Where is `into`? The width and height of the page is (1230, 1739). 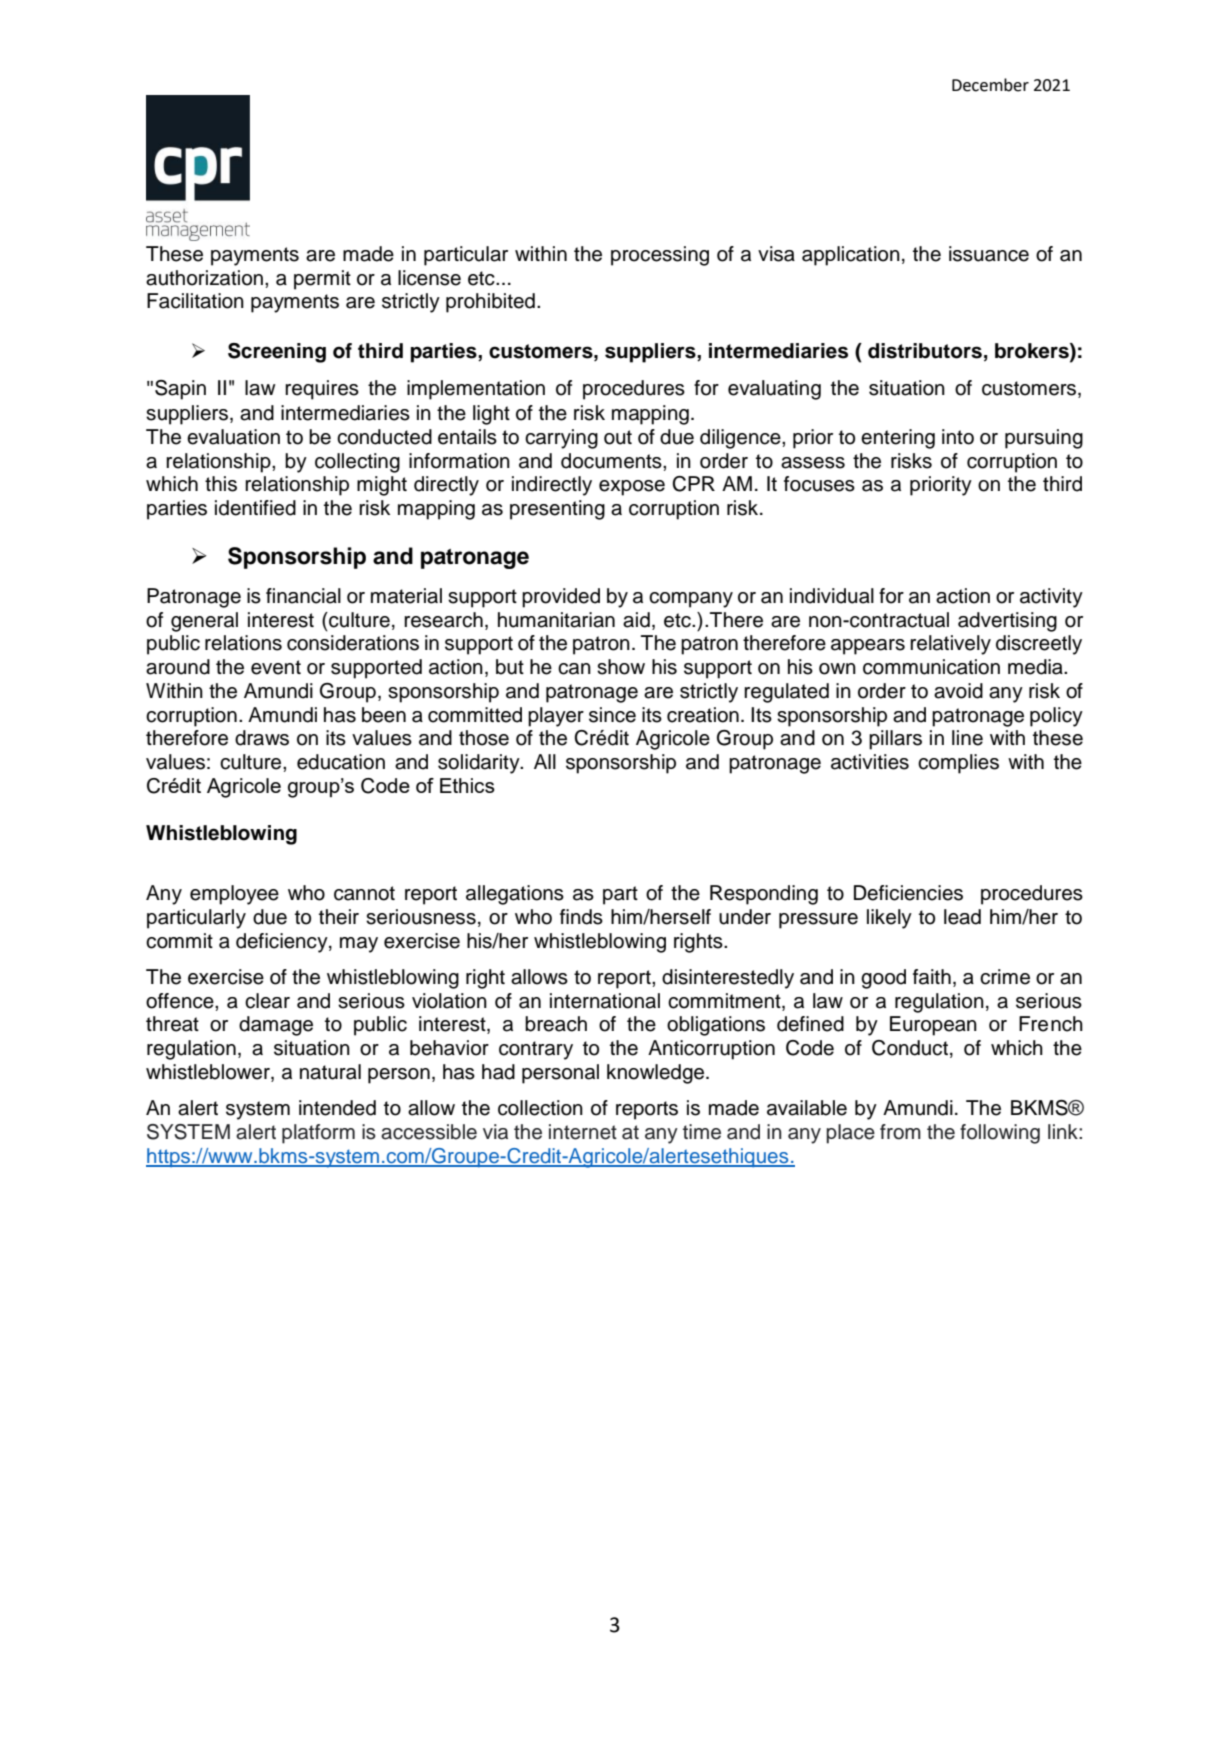 into is located at coordinates (958, 437).
